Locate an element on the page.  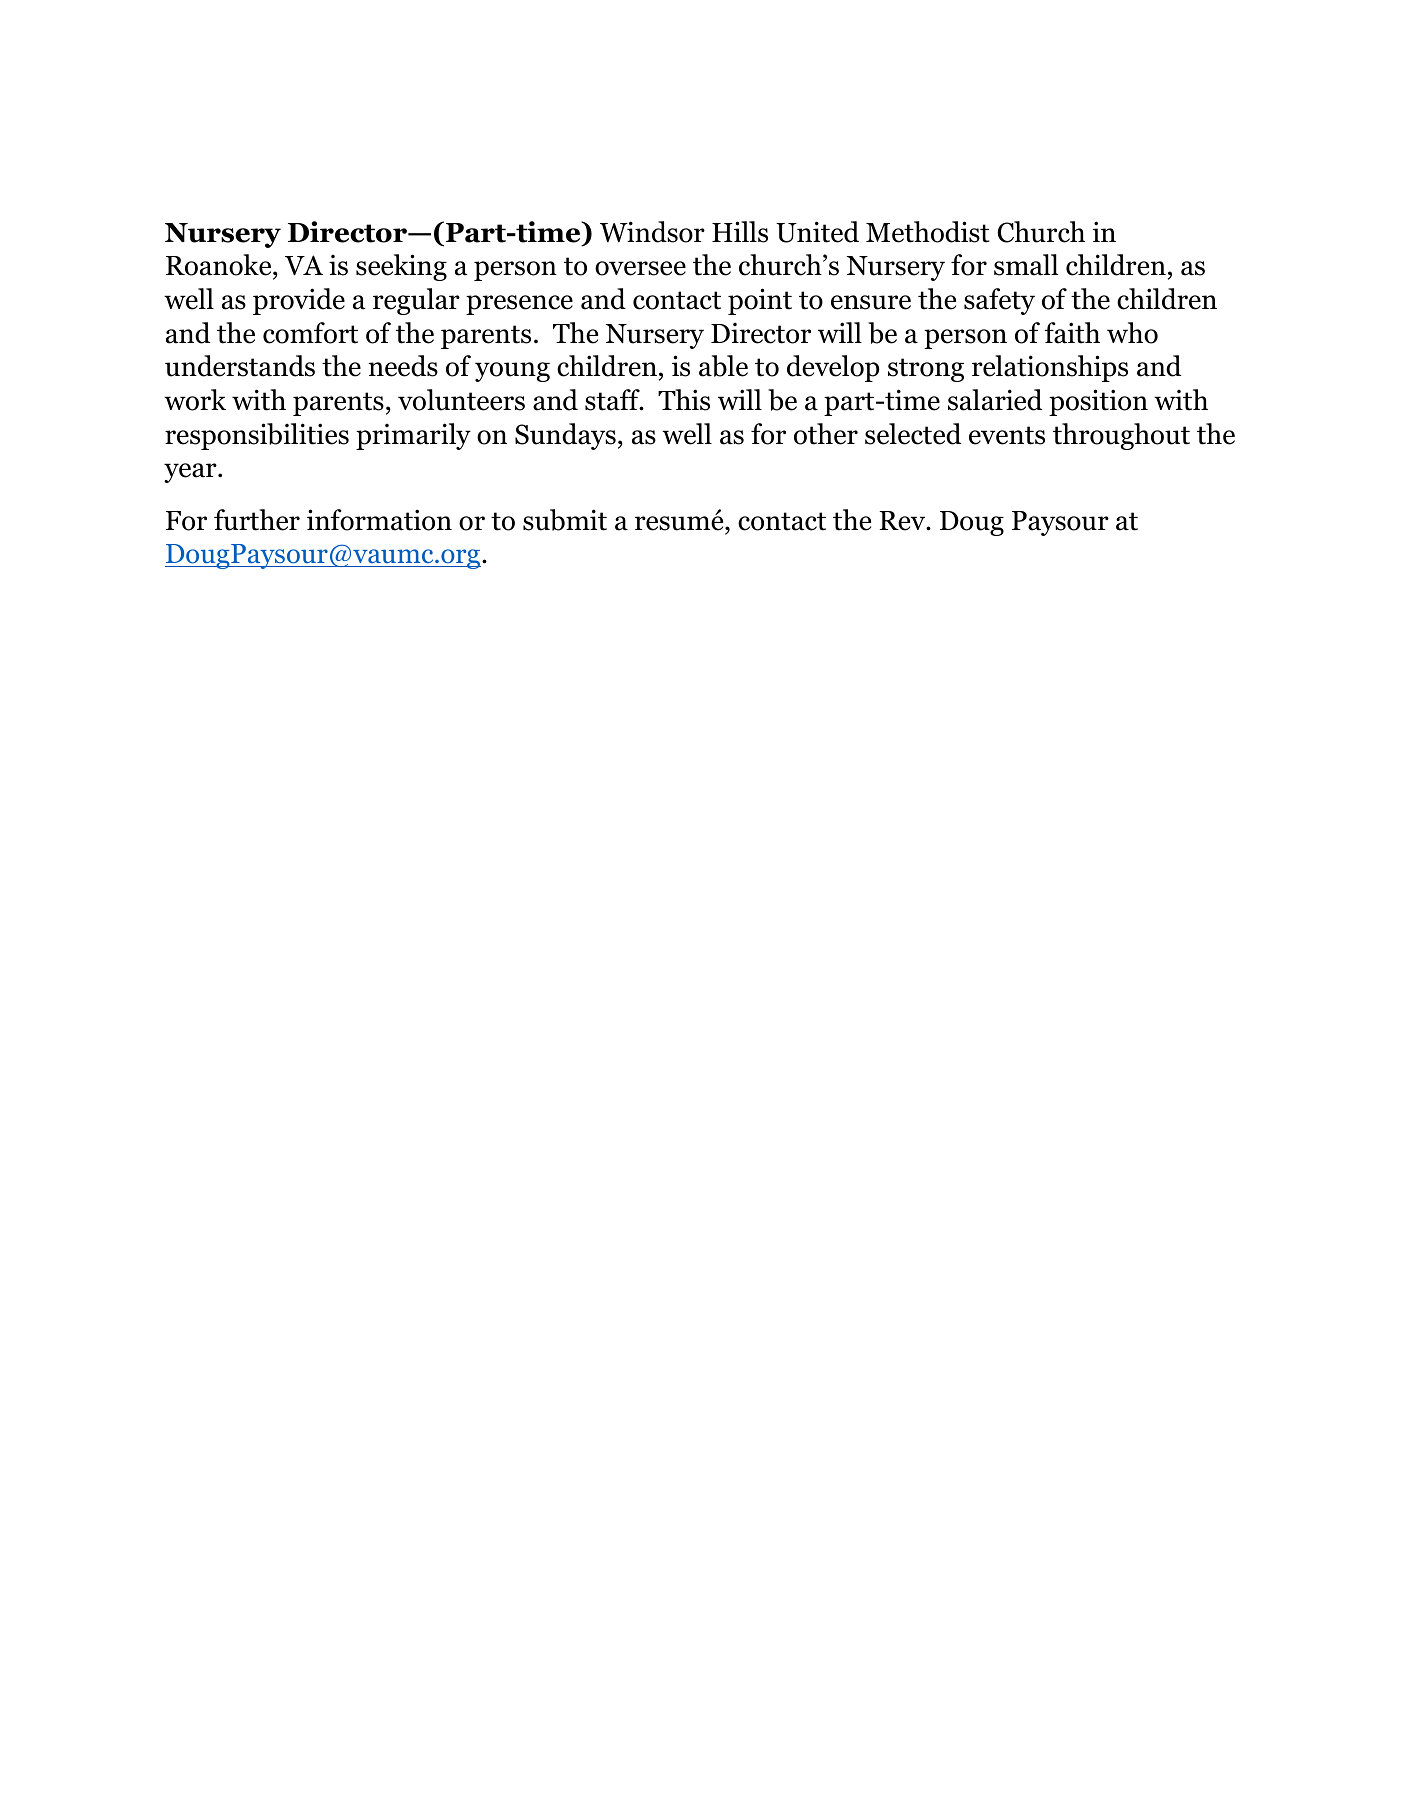
able is located at coordinates (723, 366).
